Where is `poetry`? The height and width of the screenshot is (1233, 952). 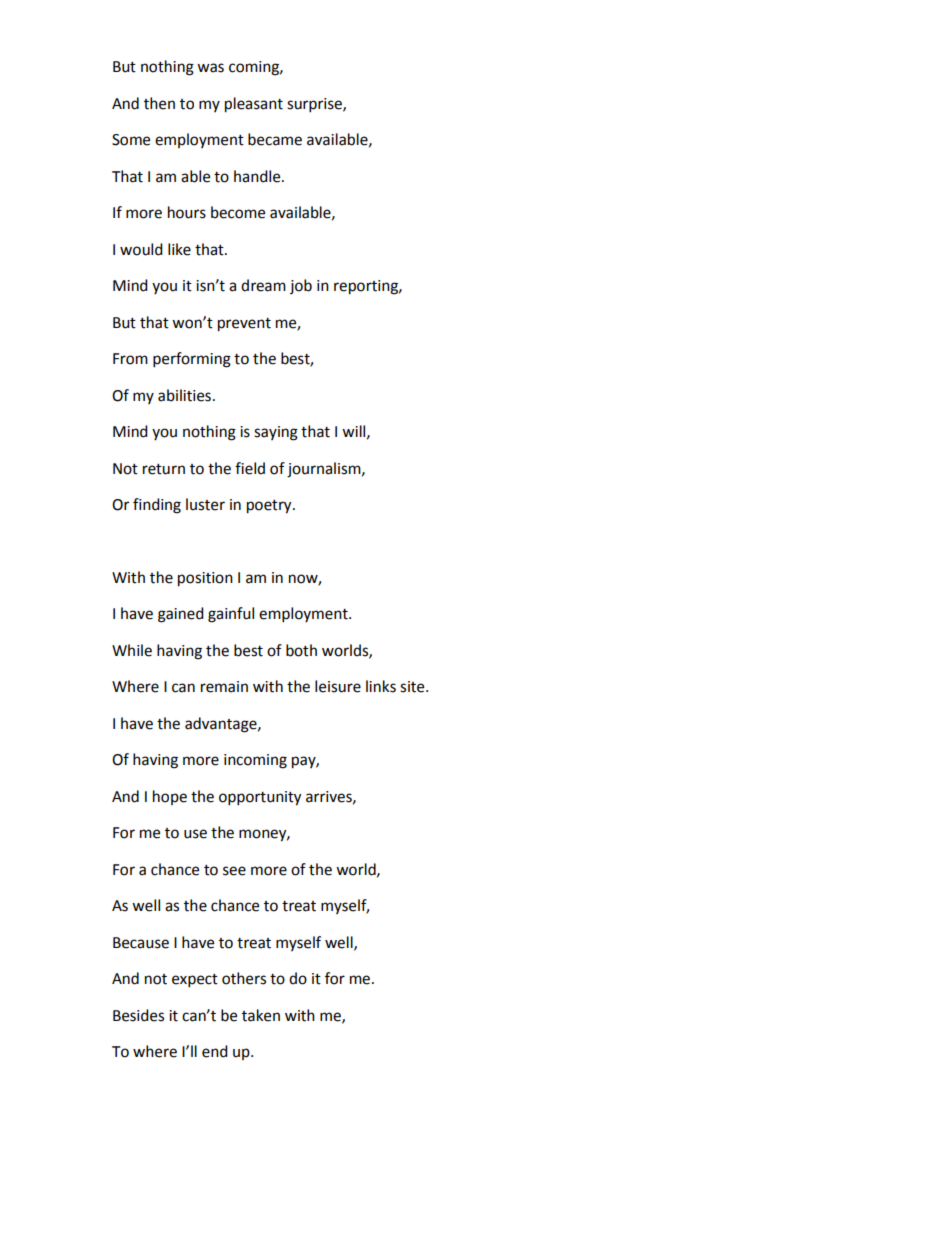
poetry is located at coordinates (270, 507).
